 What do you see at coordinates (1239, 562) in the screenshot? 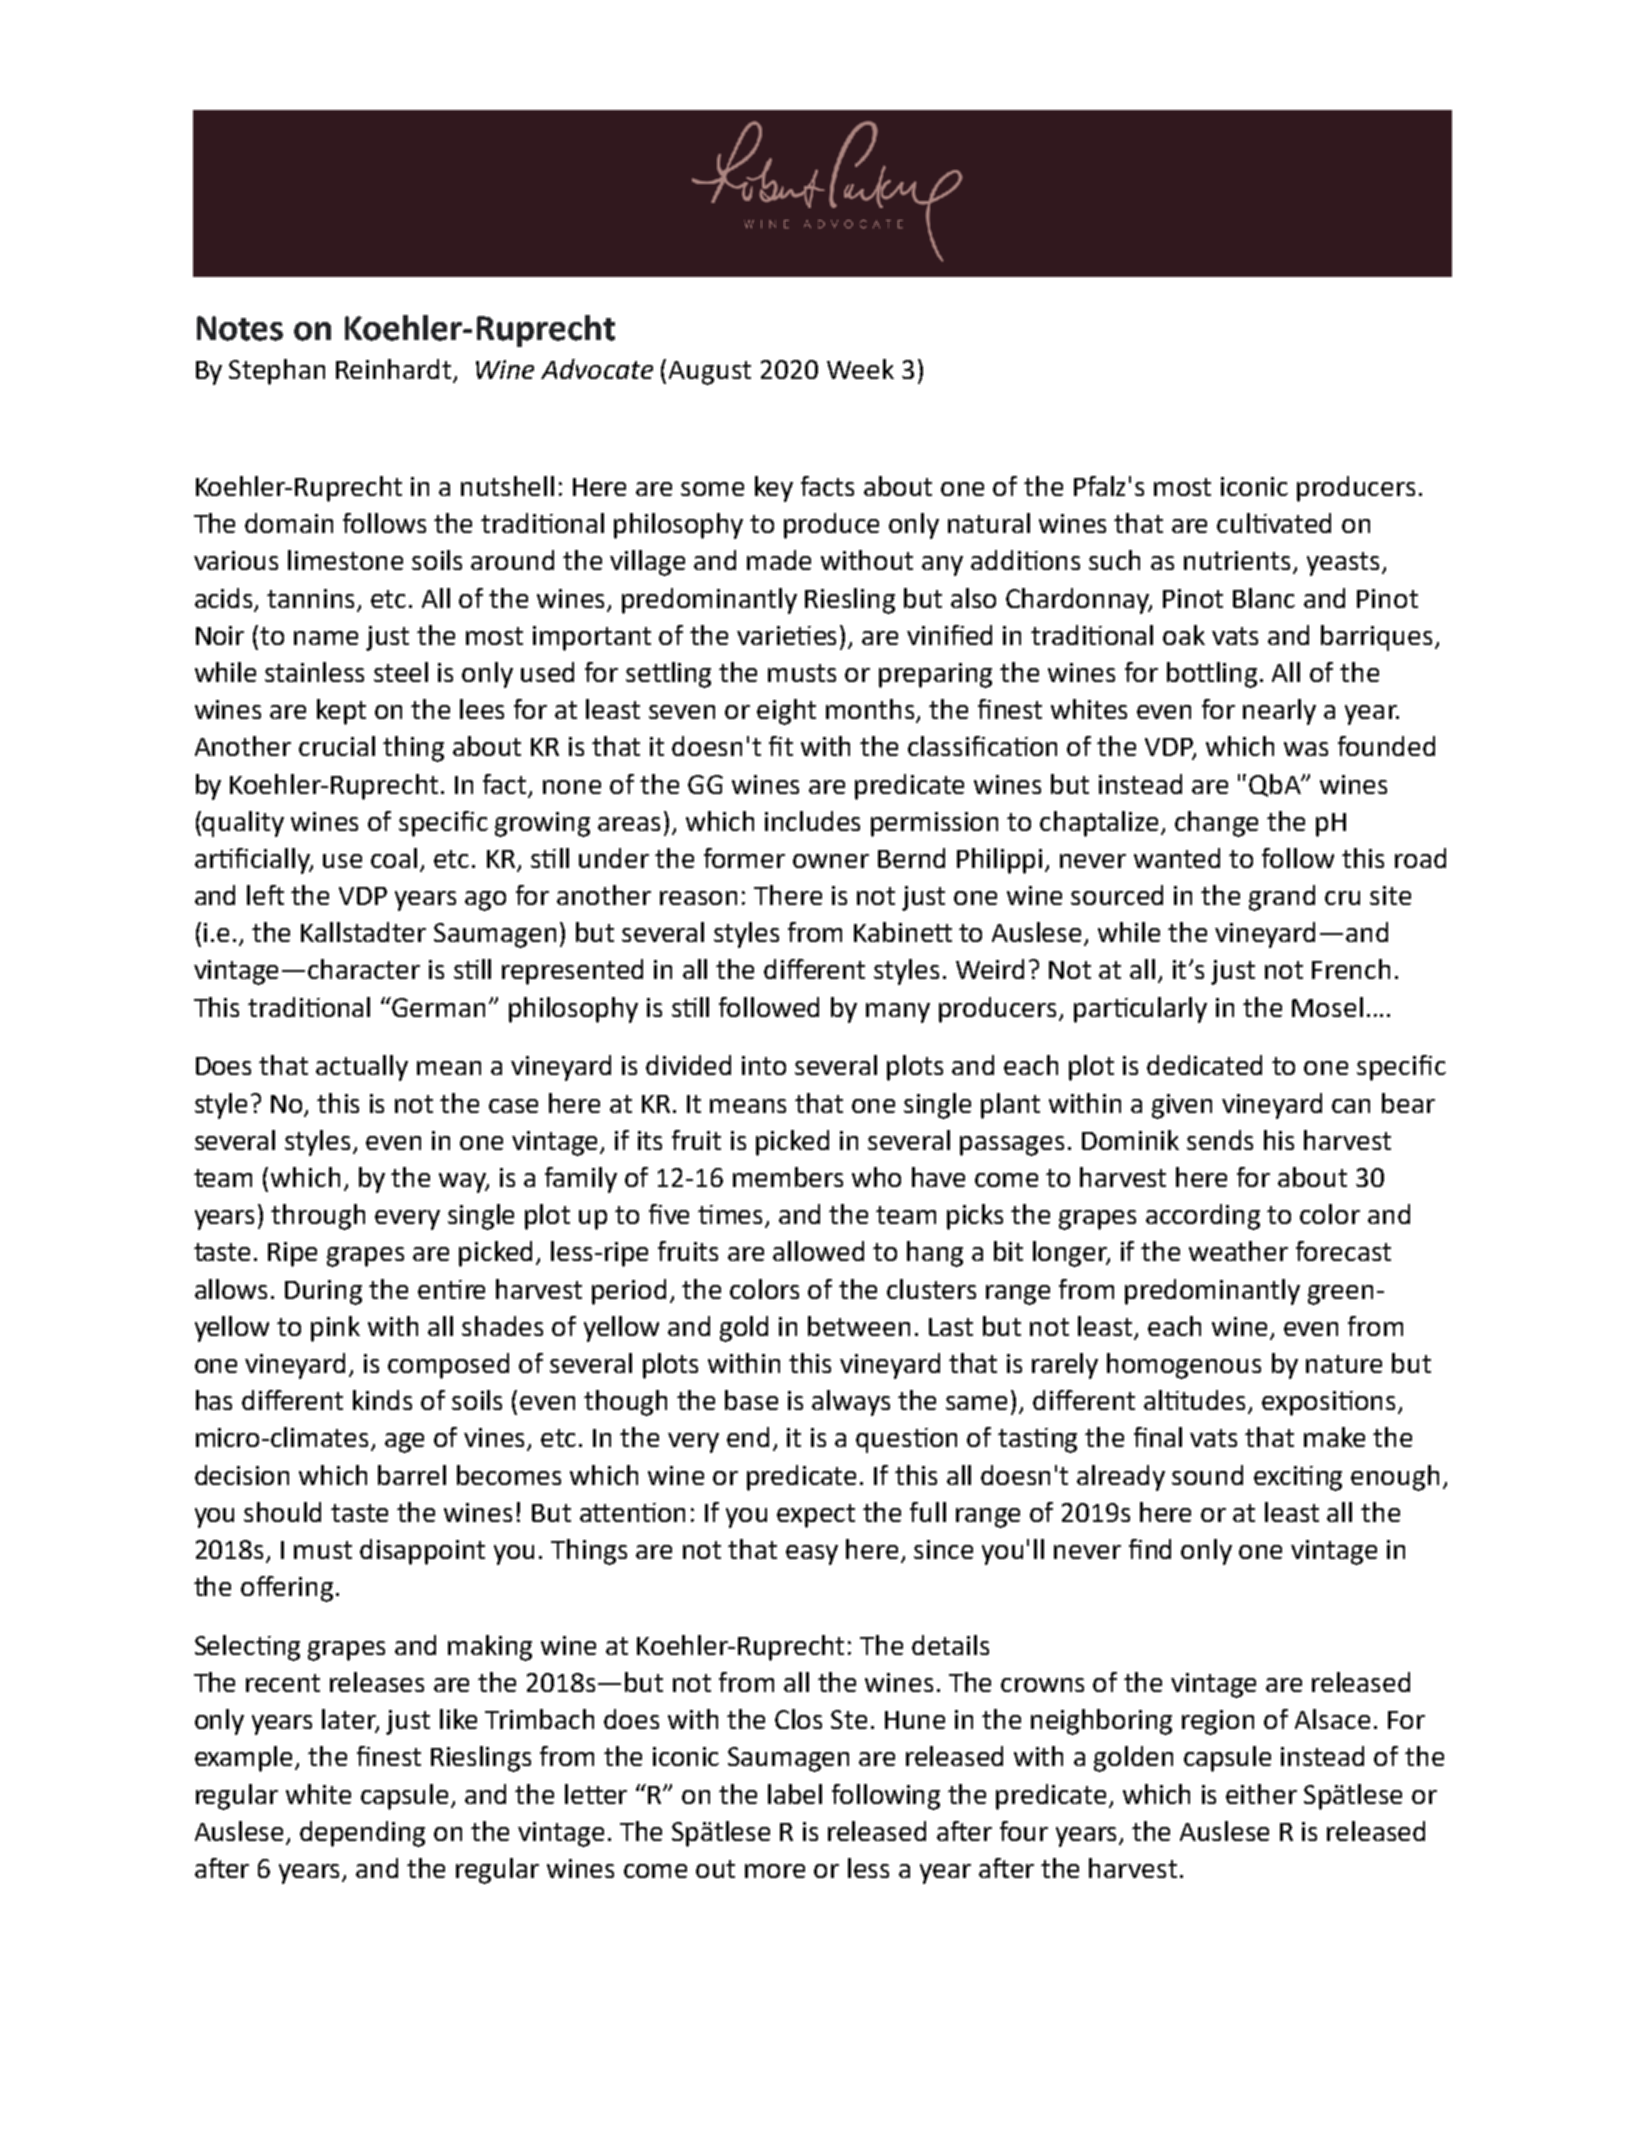
I see `nutrients` at bounding box center [1239, 562].
